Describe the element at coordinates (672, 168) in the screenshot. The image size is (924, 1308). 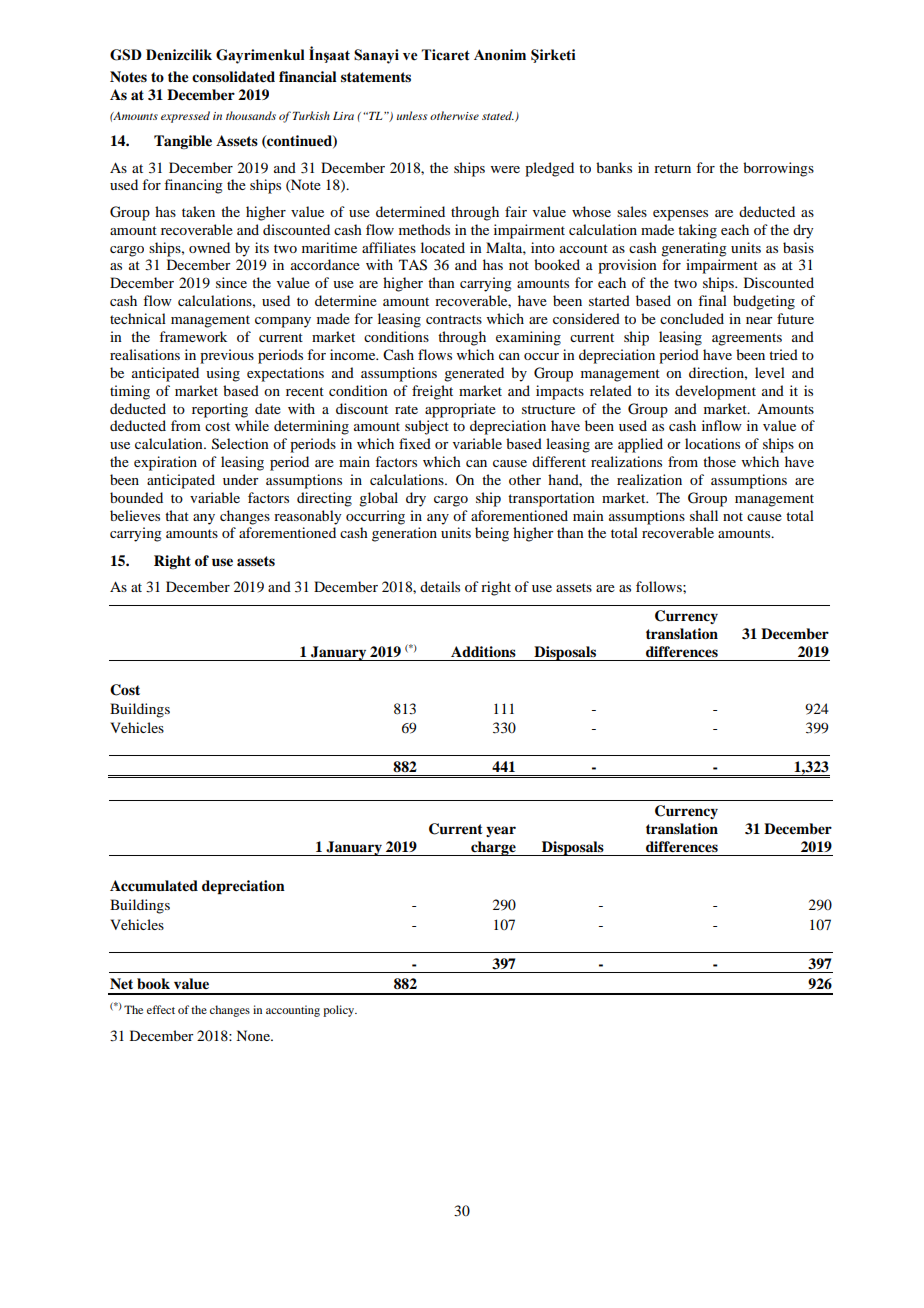
I see `return` at that location.
